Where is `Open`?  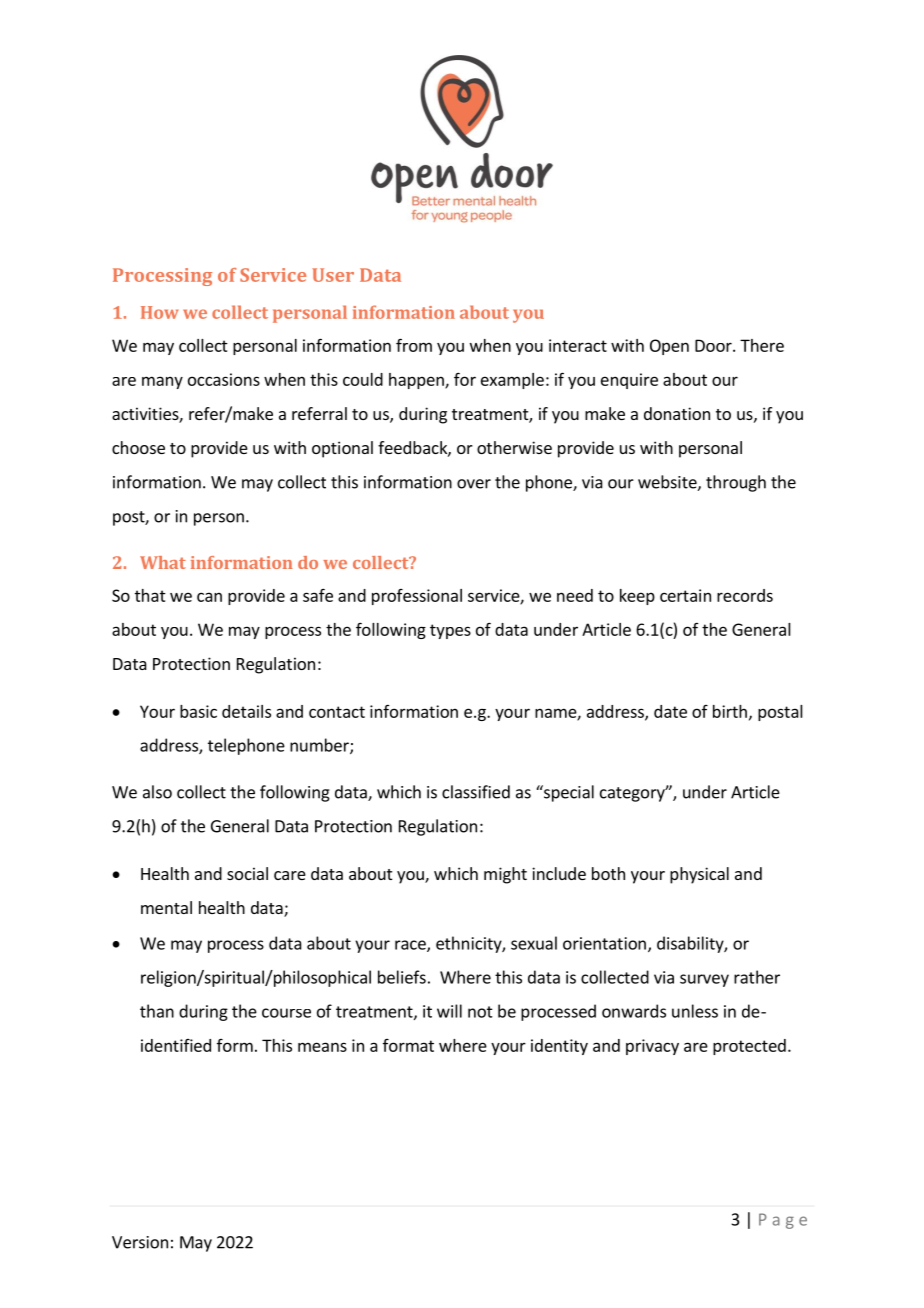 Open is located at coordinates (669, 347).
